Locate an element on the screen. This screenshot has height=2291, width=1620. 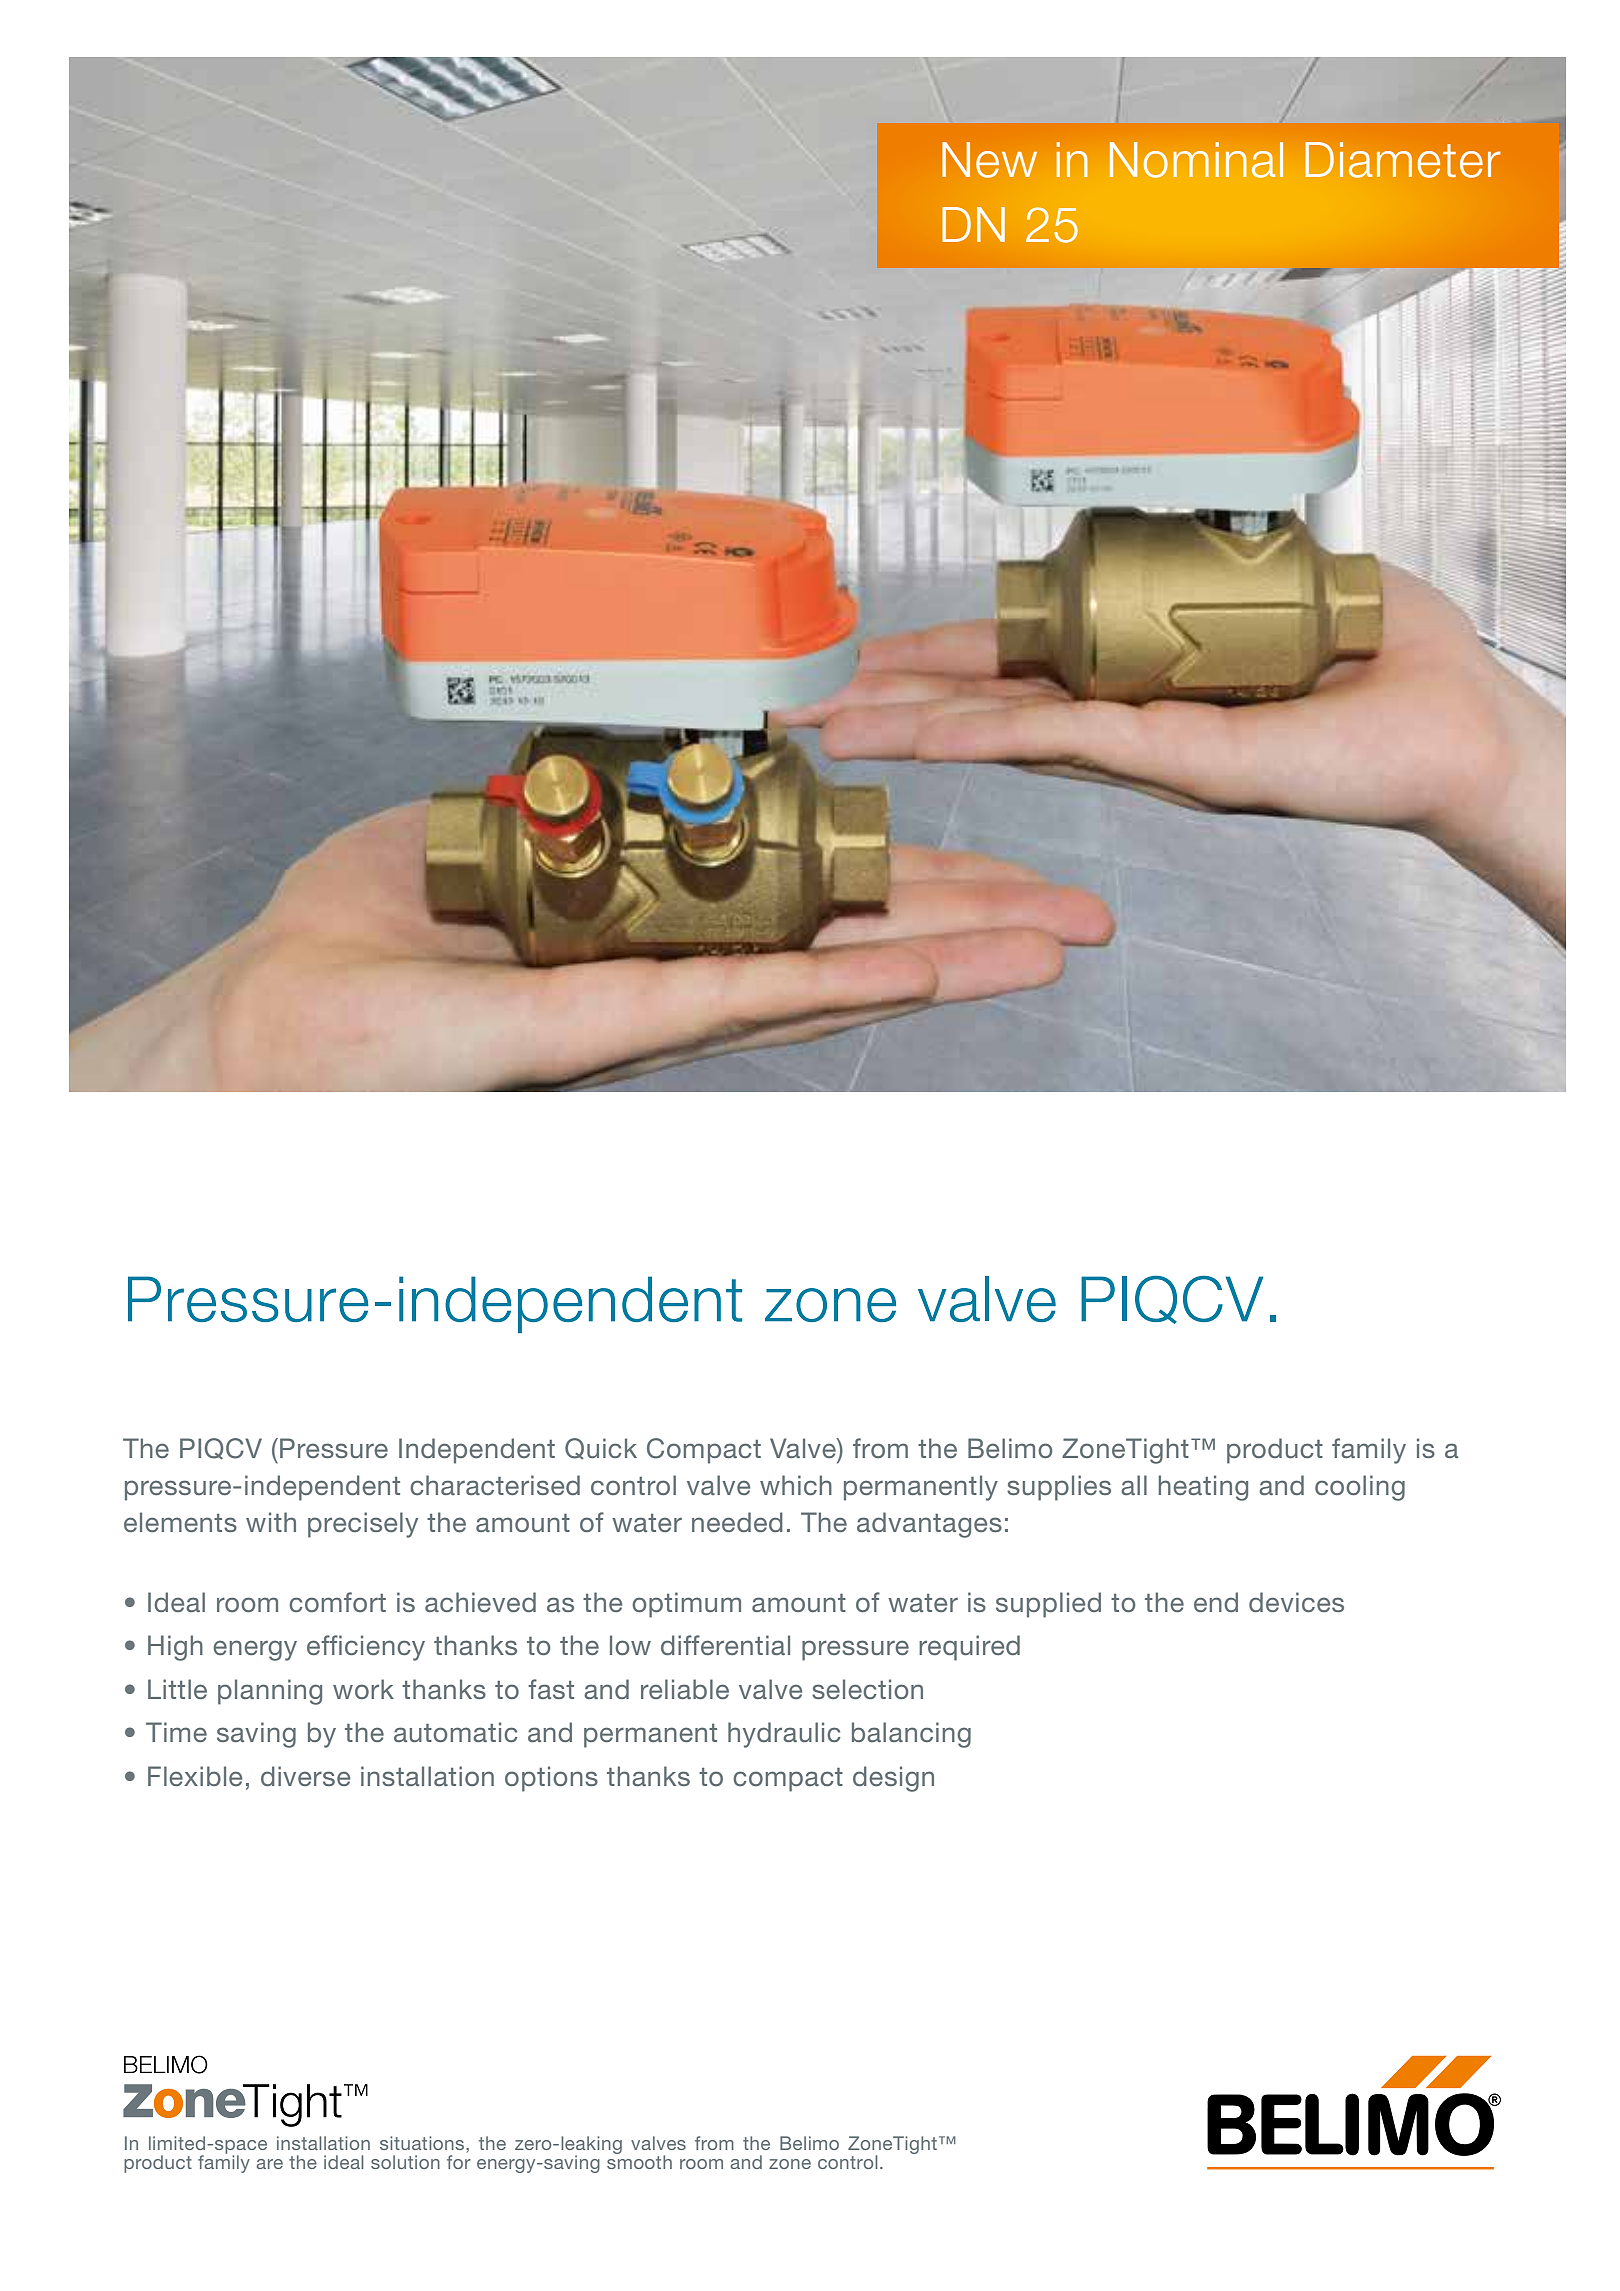
Nominal is located at coordinates (1196, 160).
